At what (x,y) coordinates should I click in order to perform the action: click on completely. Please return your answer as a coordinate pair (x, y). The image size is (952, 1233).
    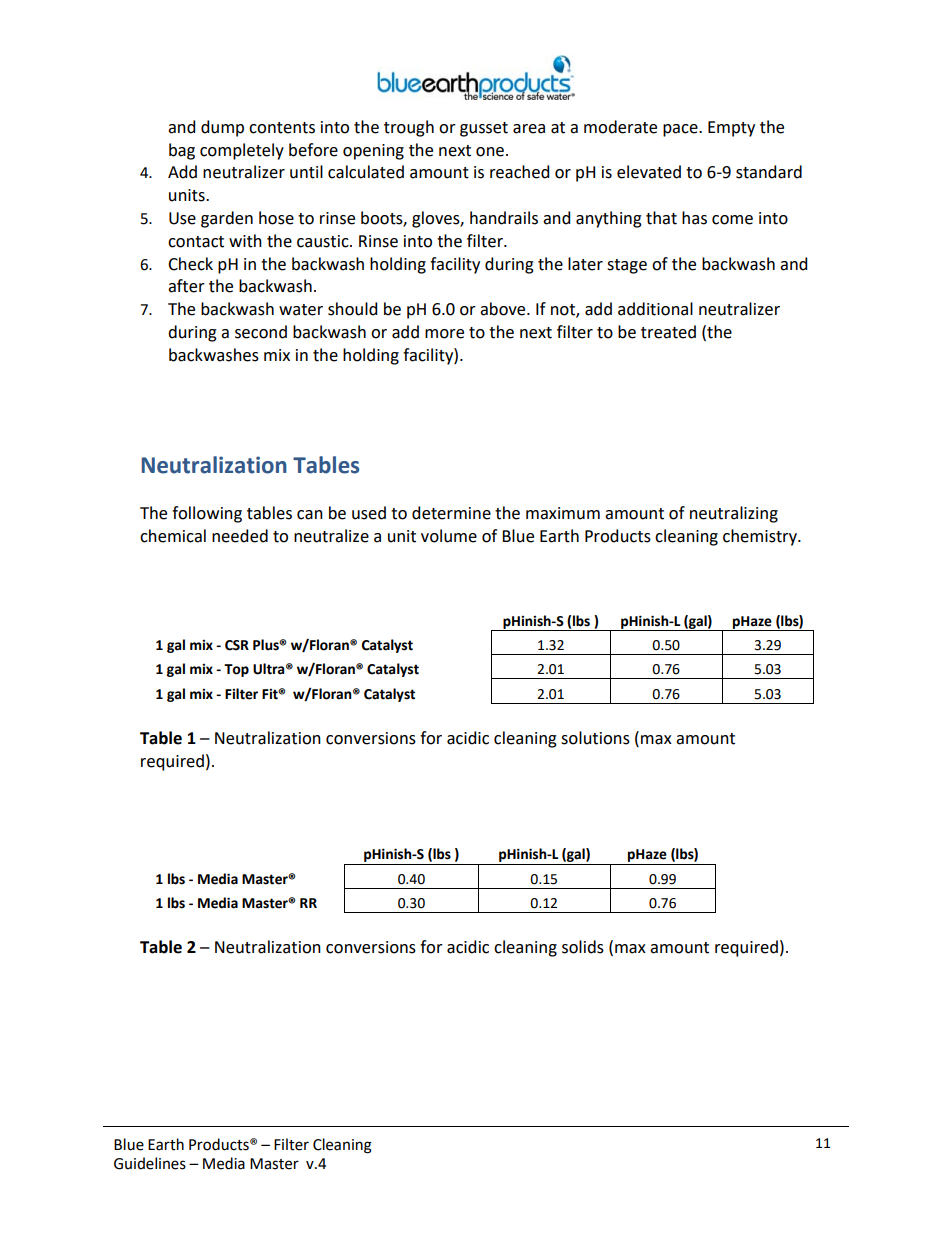
    Looking at the image, I should click on (242, 151).
